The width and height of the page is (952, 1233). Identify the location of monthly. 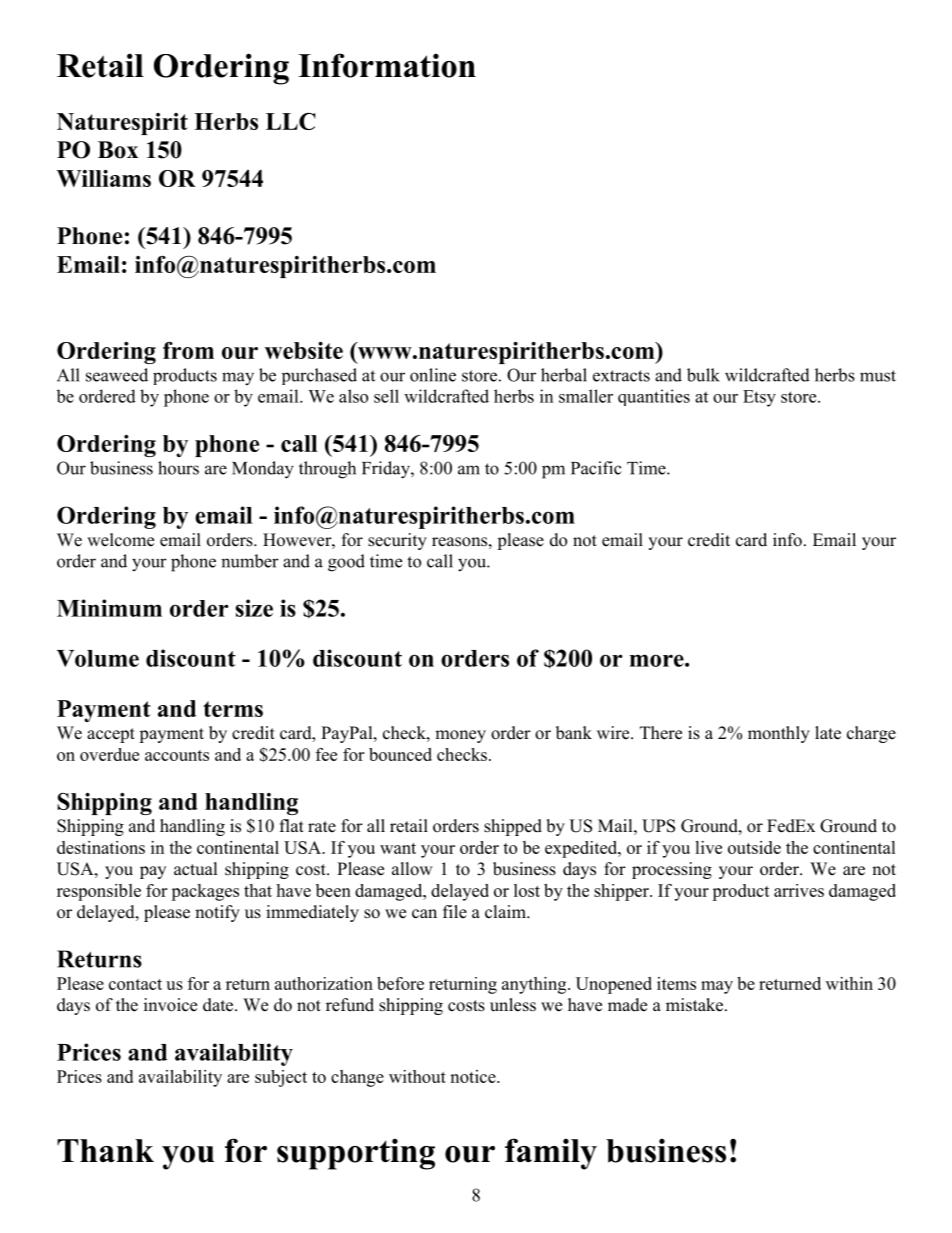
(779, 734).
